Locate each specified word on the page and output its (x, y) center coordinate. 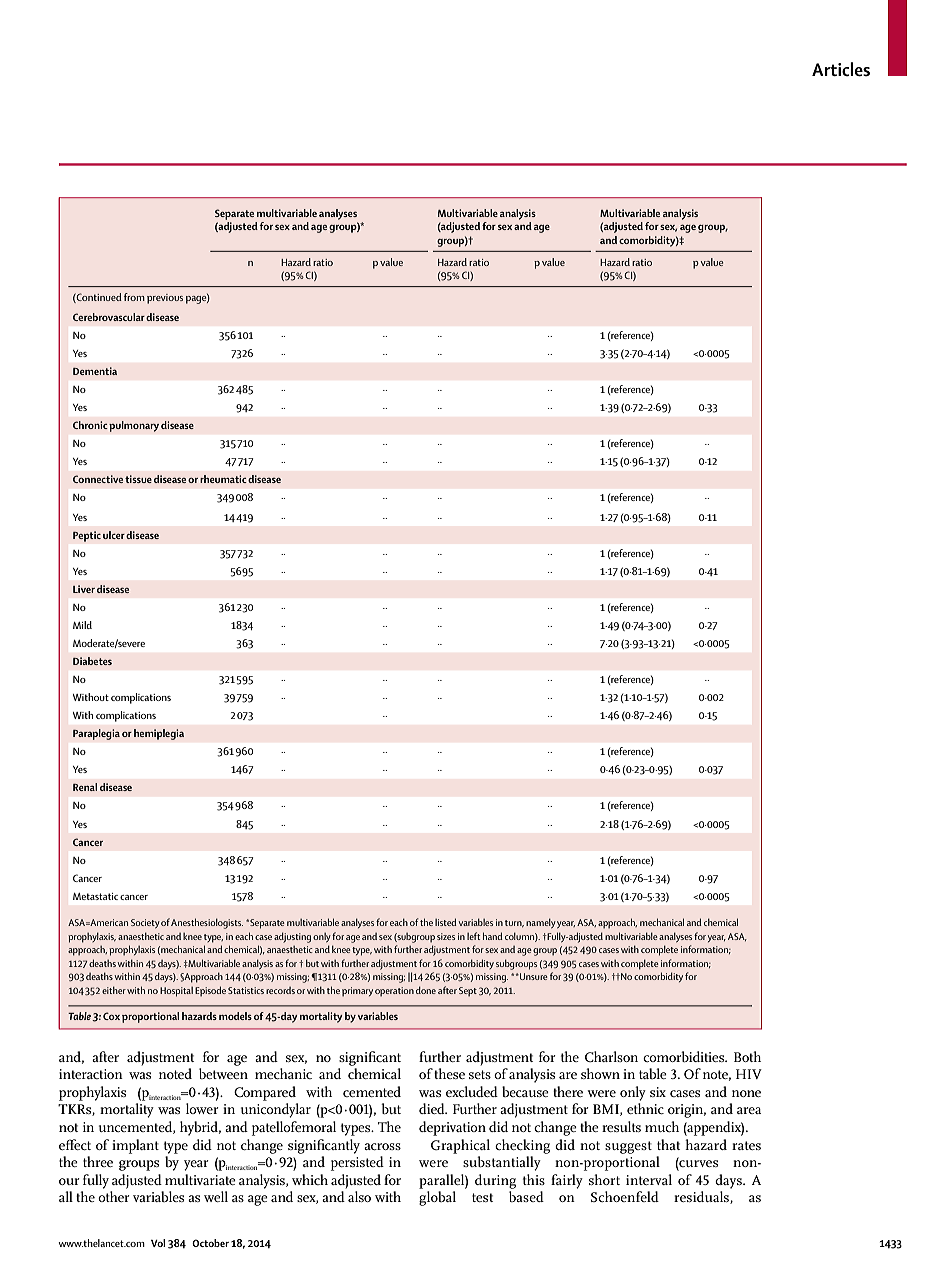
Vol (158, 1243)
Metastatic (95, 896)
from (134, 297)
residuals (702, 1197)
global (437, 1198)
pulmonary (134, 426)
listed (445, 922)
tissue (138, 479)
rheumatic (223, 479)
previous (165, 299)
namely (541, 923)
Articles (841, 69)
